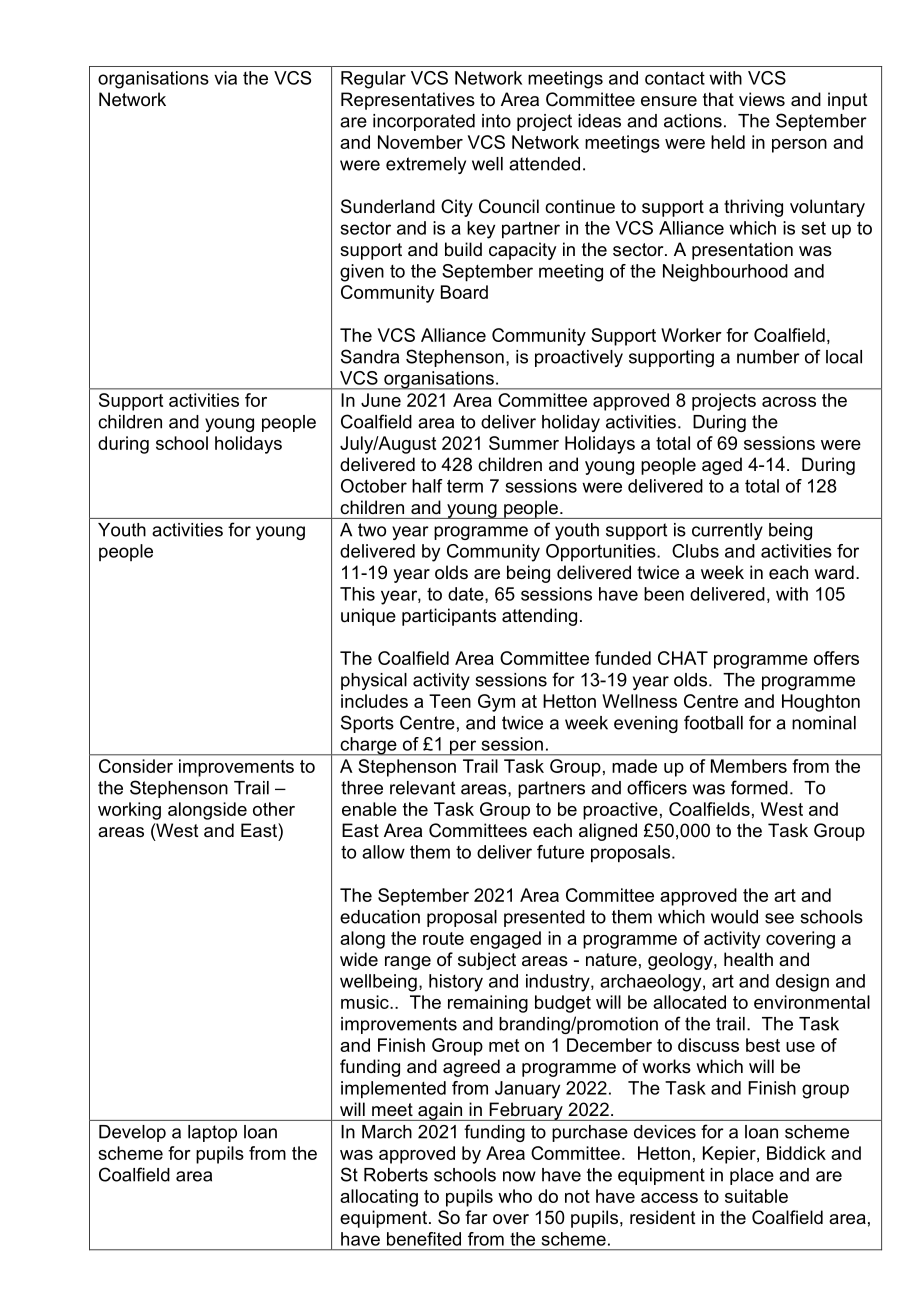  What do you see at coordinates (225, 78) in the page?
I see `via` at bounding box center [225, 78].
